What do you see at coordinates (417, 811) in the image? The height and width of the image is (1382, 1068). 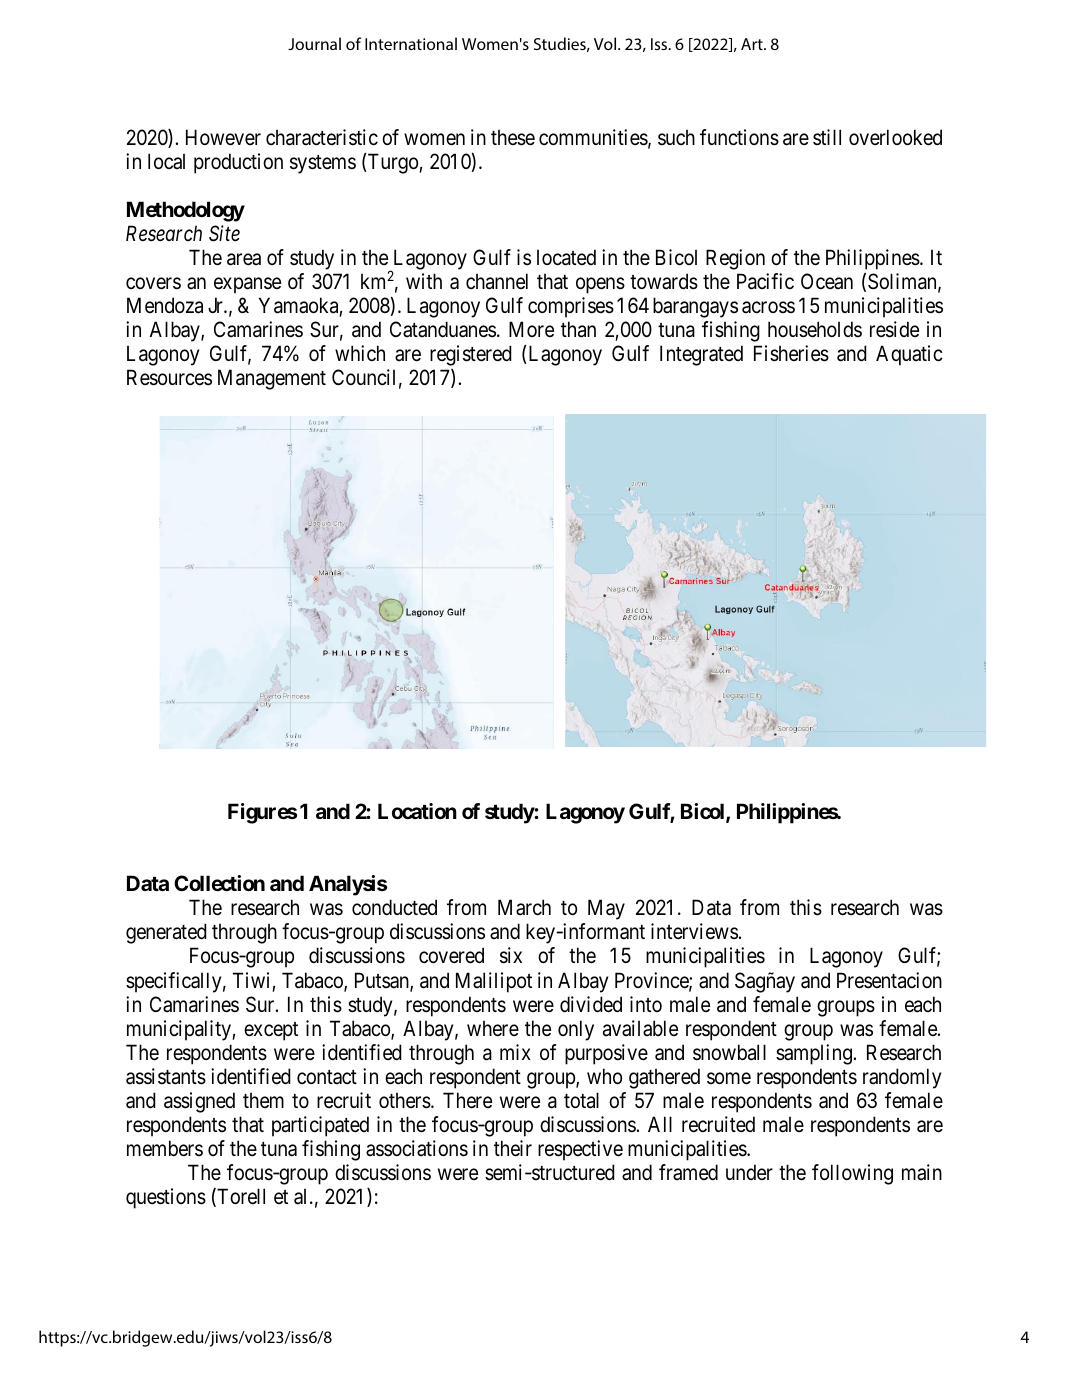 I see `Location` at bounding box center [417, 811].
